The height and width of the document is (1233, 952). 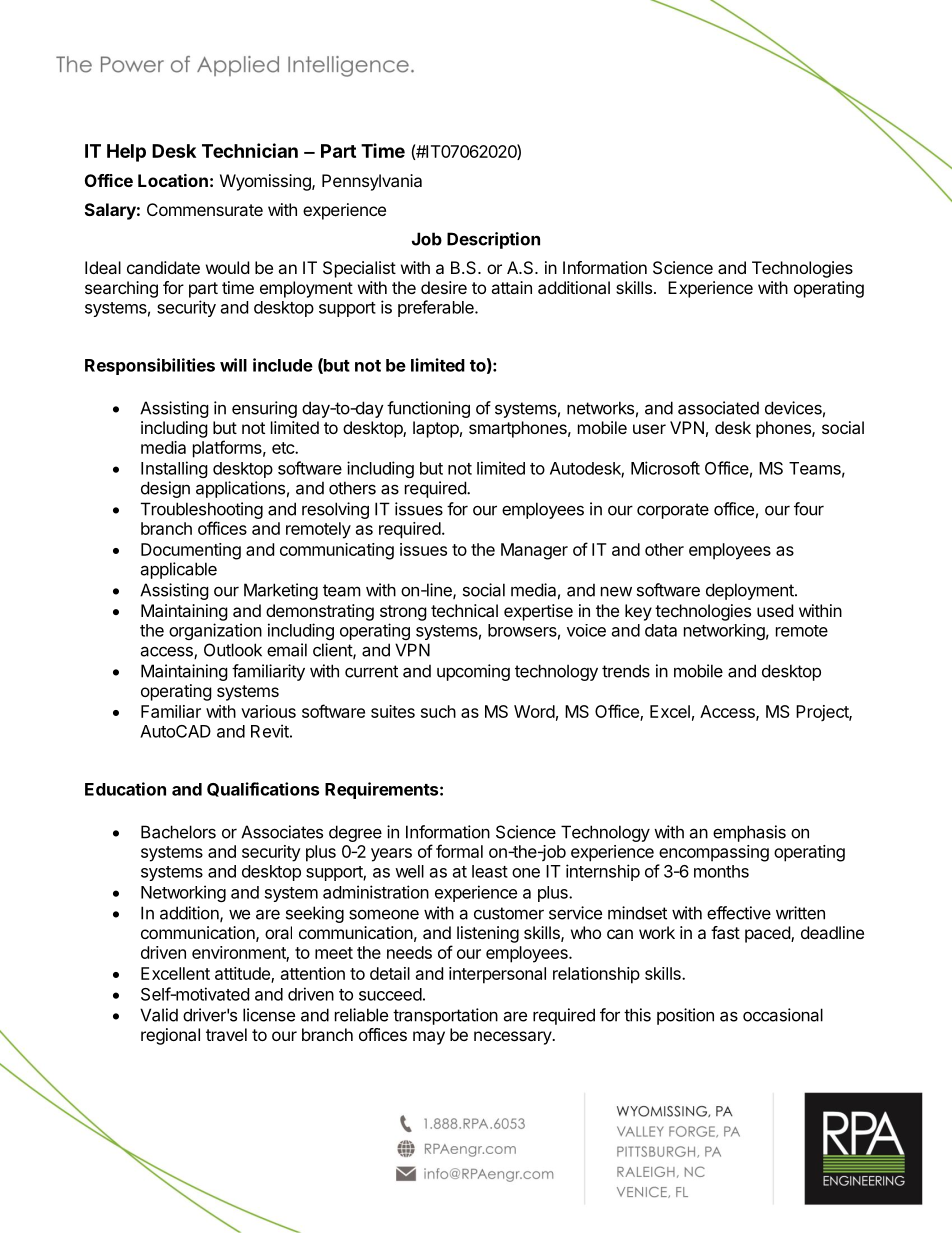 I want to click on formal, so click(x=459, y=851).
